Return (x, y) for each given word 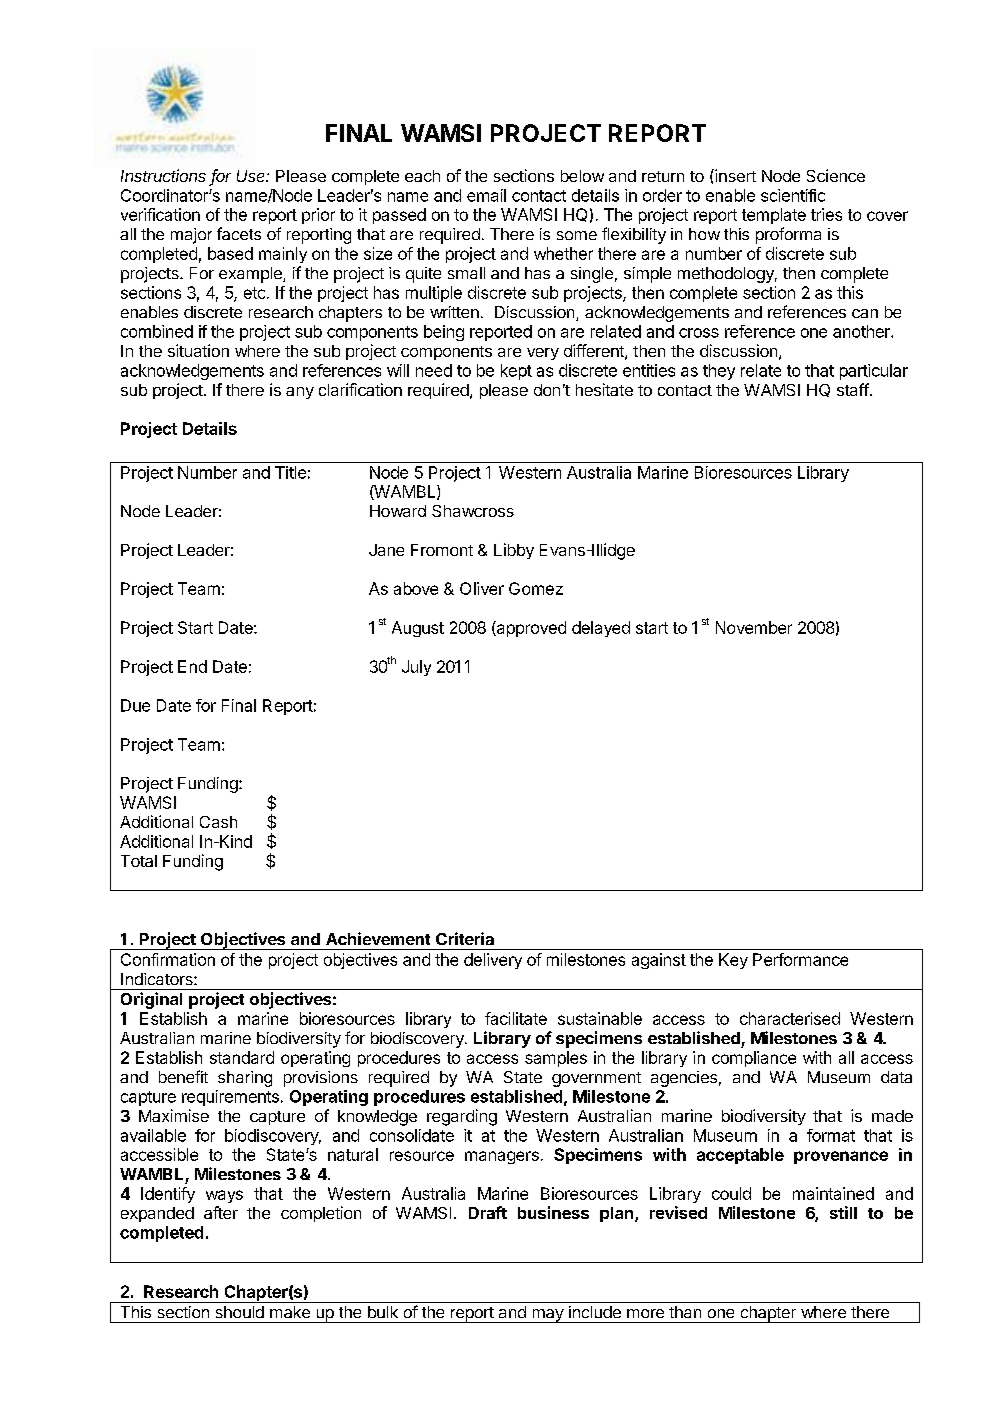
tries (826, 214)
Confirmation (168, 959)
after (221, 1212)
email (486, 195)
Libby (514, 551)
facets (239, 233)
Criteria (465, 938)
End (192, 666)
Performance (800, 959)
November (754, 627)
